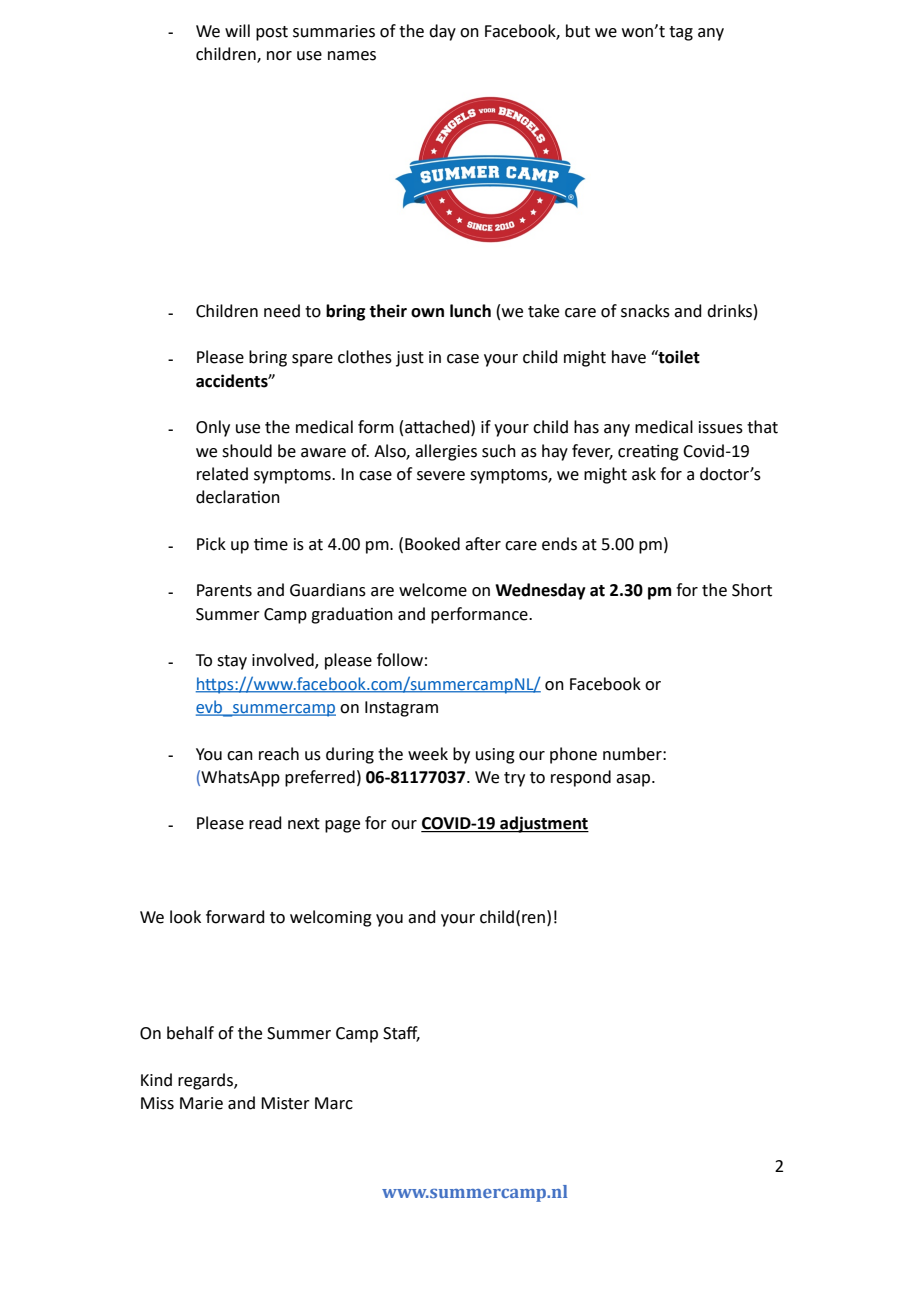  What do you see at coordinates (237, 30) in the image?
I see `will` at bounding box center [237, 30].
